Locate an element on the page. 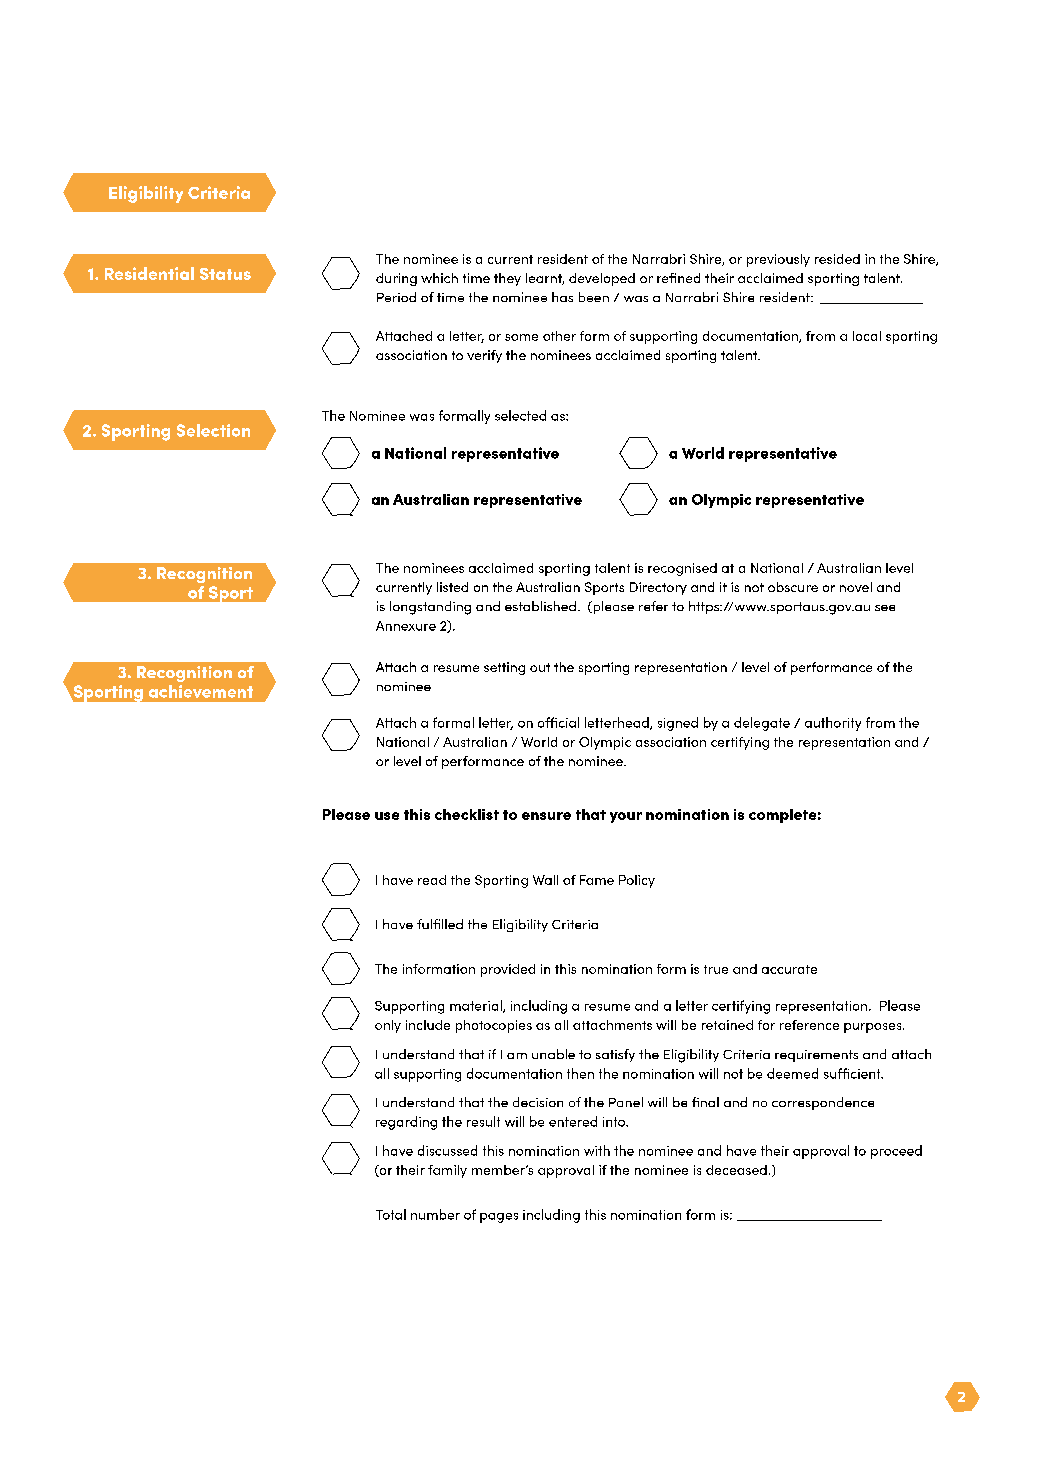  established is located at coordinates (540, 606).
